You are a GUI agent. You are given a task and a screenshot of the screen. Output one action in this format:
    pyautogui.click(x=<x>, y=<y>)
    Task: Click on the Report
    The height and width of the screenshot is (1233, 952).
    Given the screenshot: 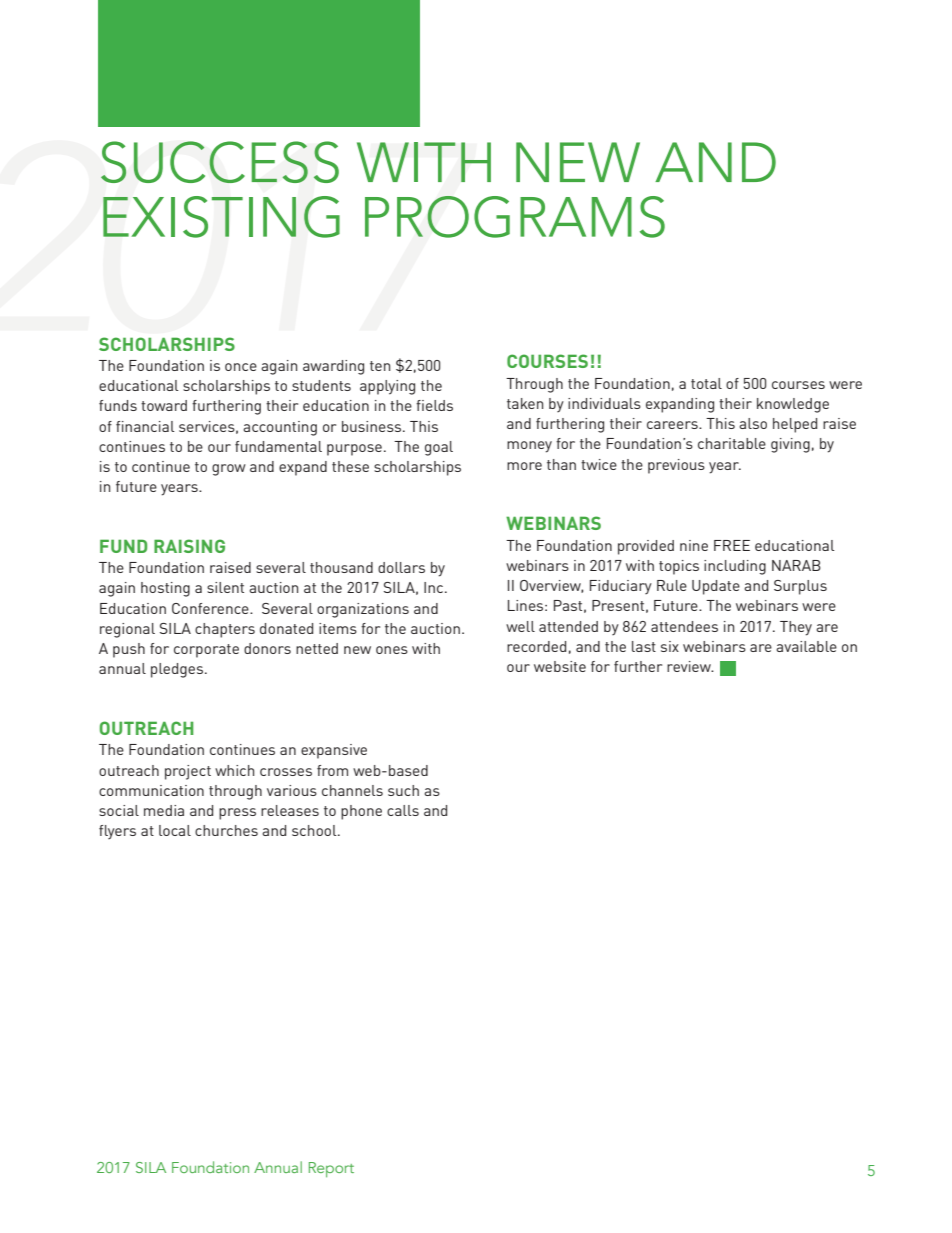 What is the action you would take?
    pyautogui.click(x=331, y=1169)
